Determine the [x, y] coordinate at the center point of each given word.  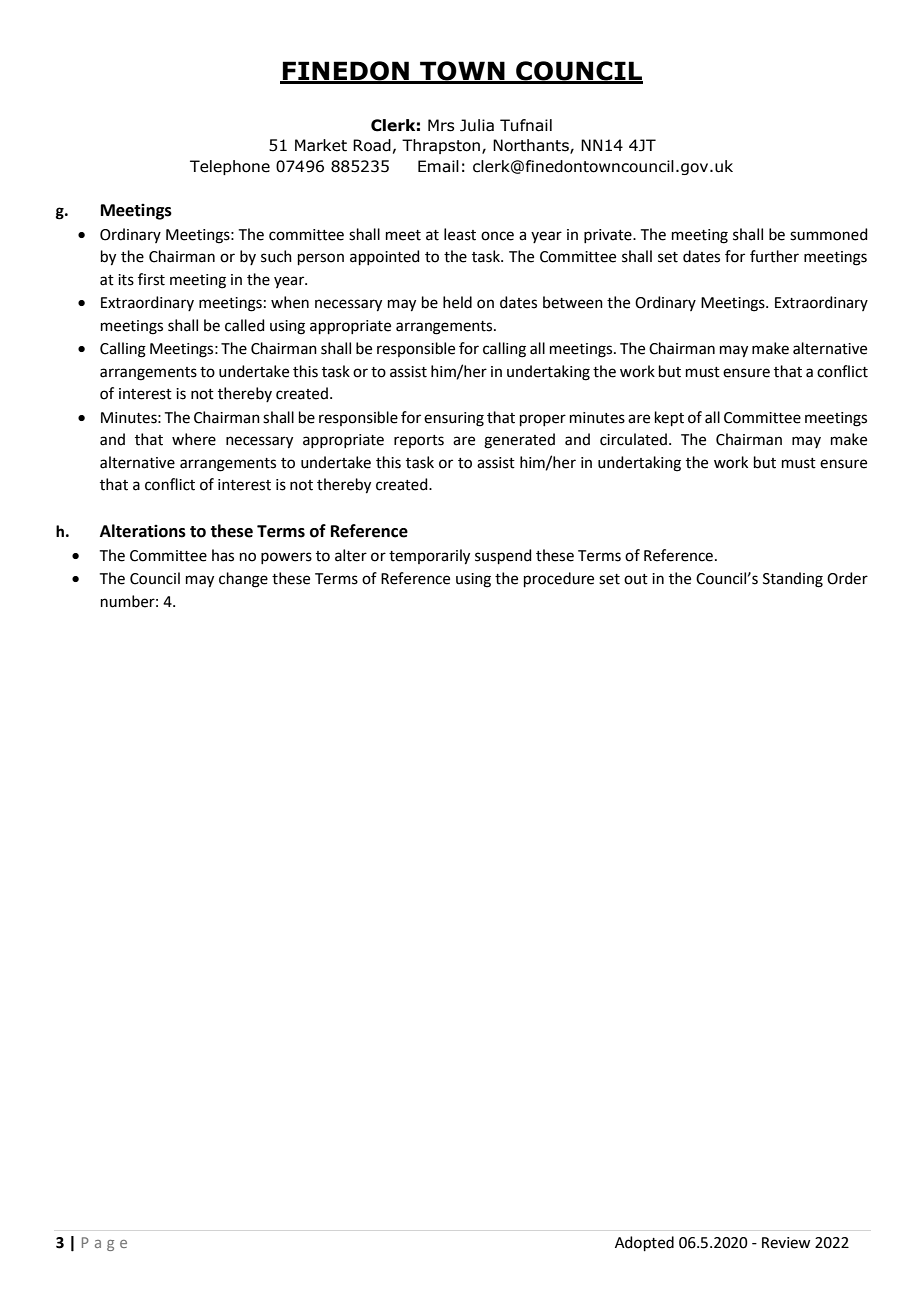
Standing [793, 580]
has [223, 555]
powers [286, 558]
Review [786, 1243]
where [194, 439]
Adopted [644, 1243]
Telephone [230, 167]
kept [669, 418]
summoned [829, 234]
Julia [477, 125]
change [243, 580]
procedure [559, 579]
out [636, 579]
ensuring [454, 419]
